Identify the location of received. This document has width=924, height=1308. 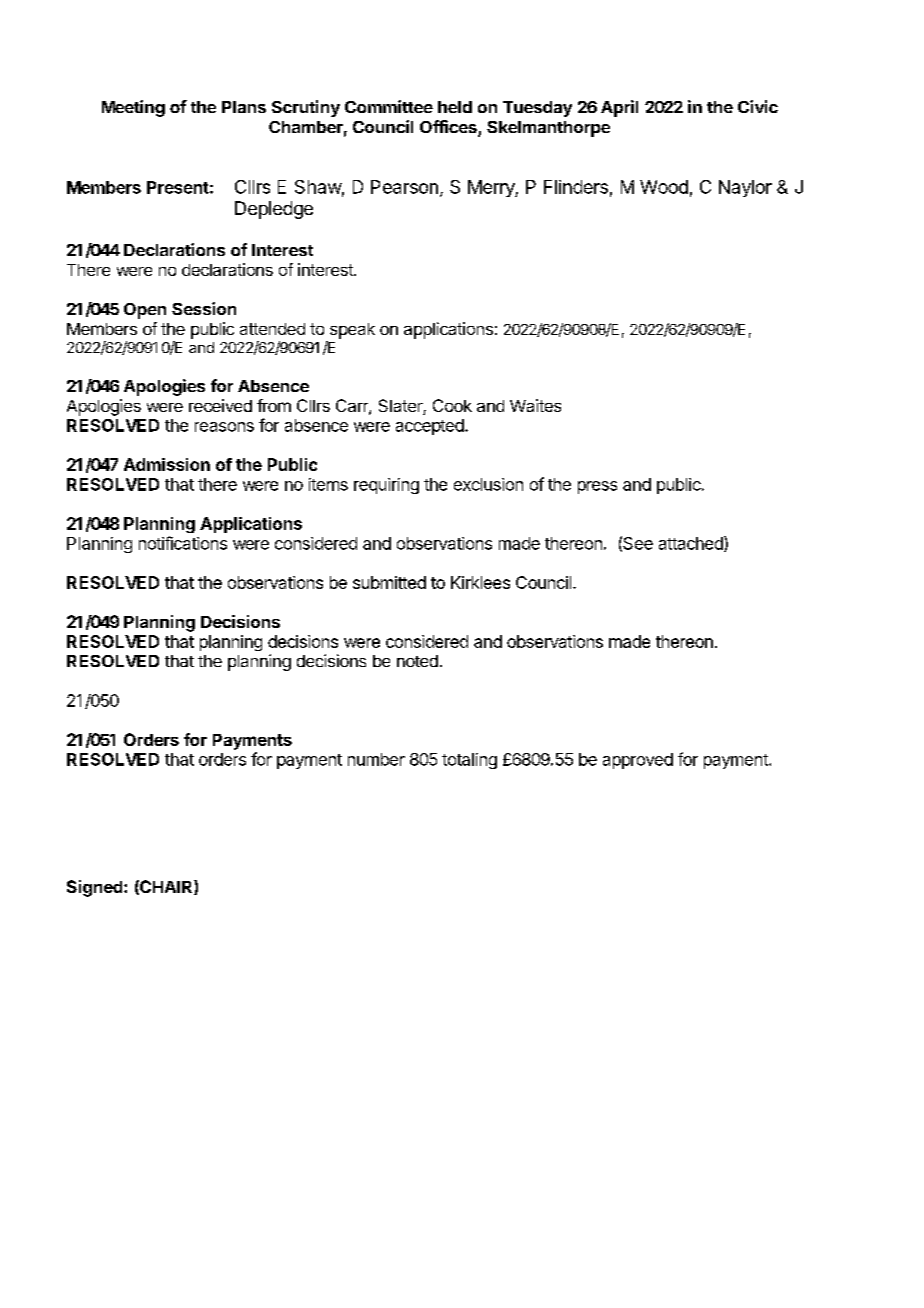
(220, 405).
